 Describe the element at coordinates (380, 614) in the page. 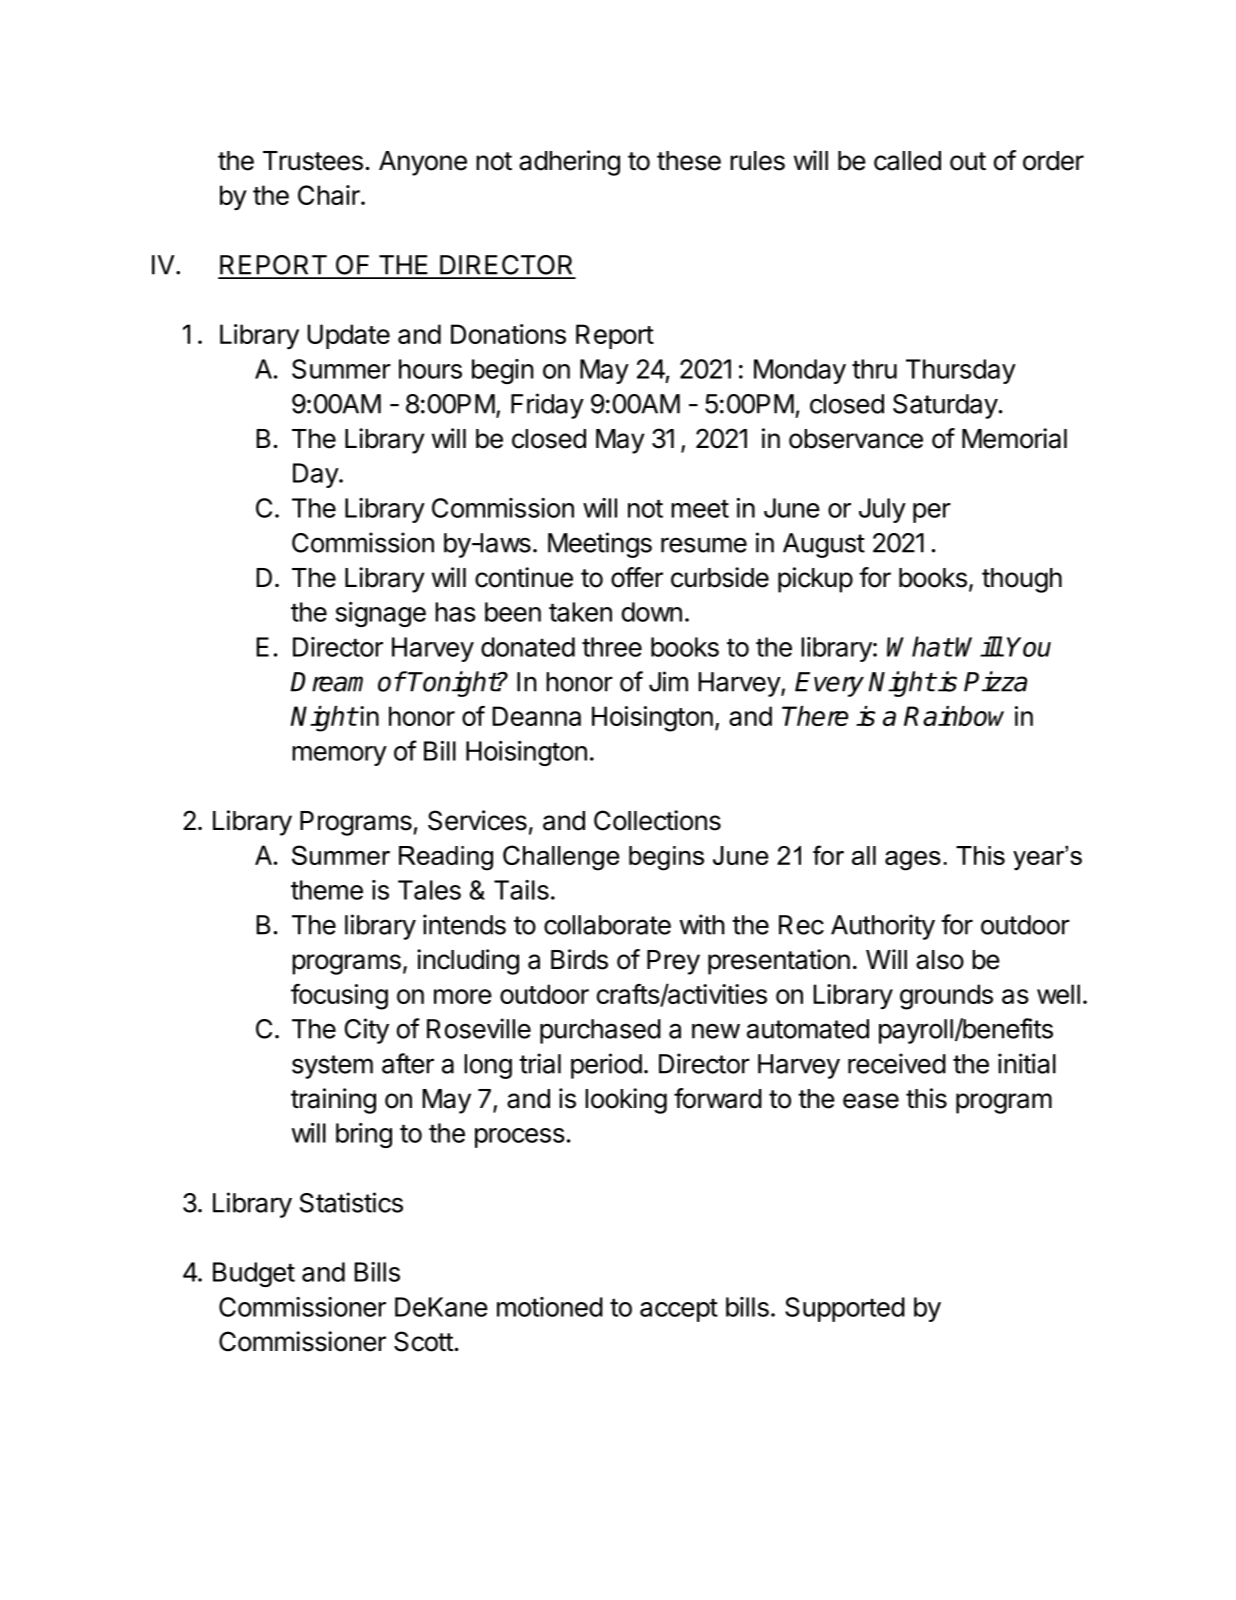

I see `signage` at that location.
